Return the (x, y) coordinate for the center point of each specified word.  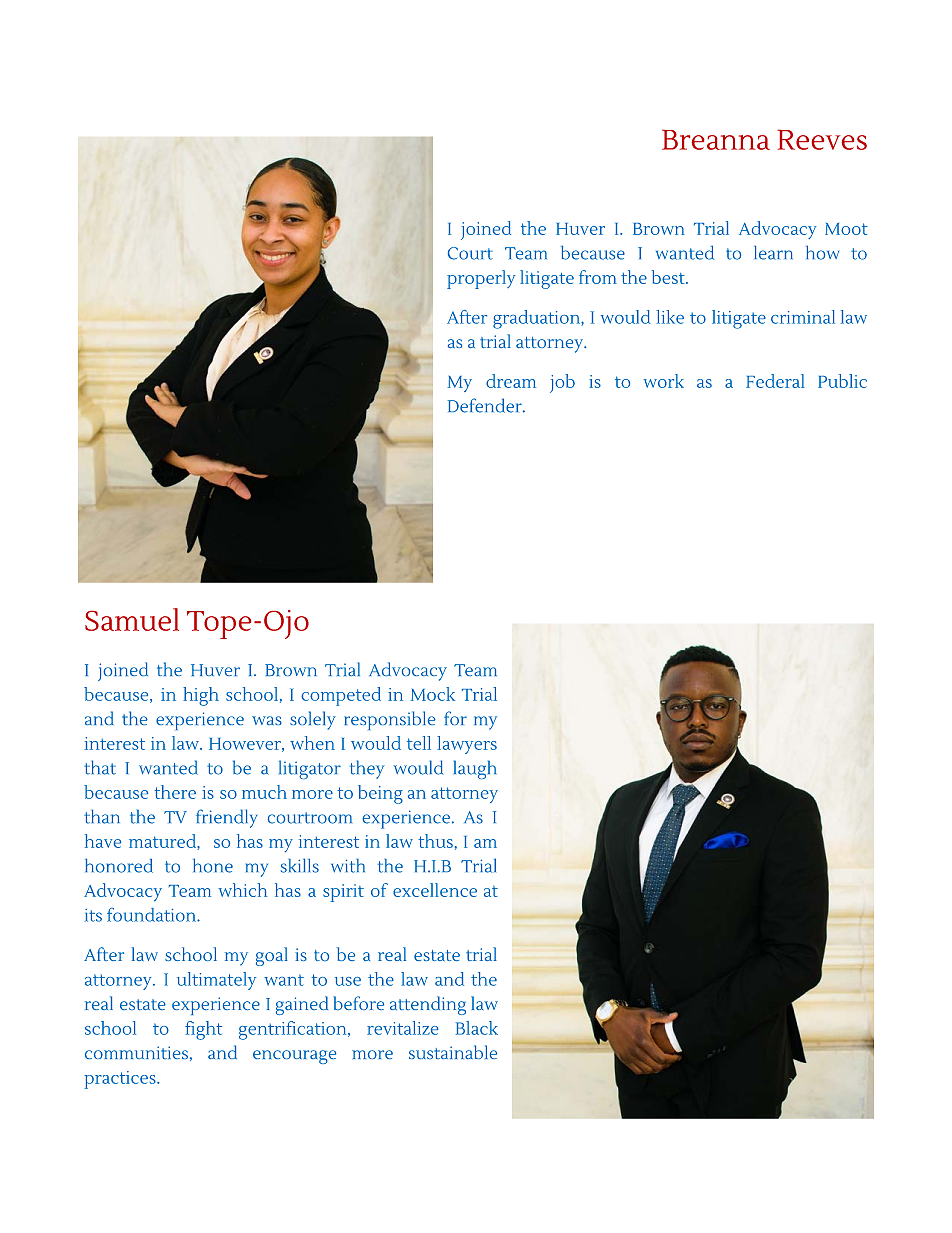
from (598, 277)
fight (203, 1030)
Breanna (716, 140)
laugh (475, 769)
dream (511, 381)
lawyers (467, 745)
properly (481, 279)
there (175, 792)
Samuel (132, 619)
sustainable (453, 1052)
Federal (775, 381)
